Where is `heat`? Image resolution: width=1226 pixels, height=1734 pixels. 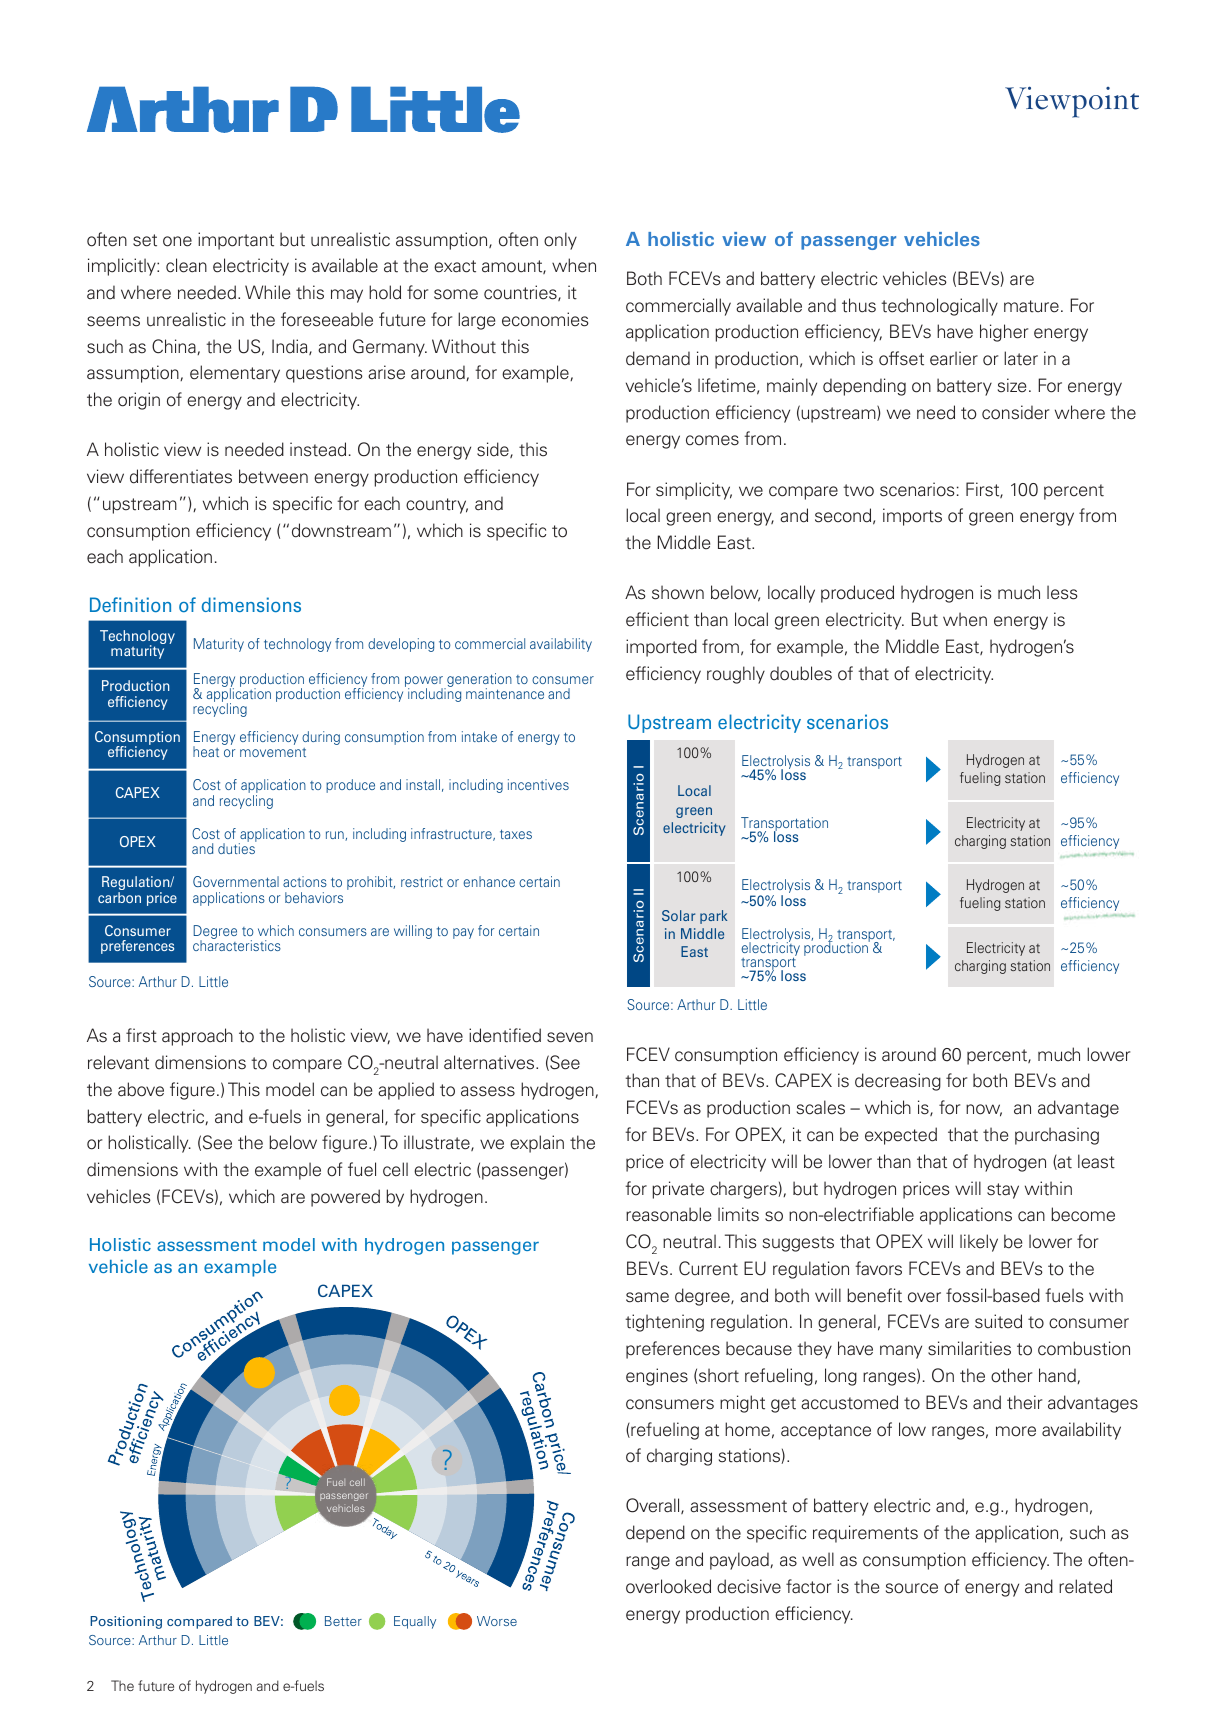 heat is located at coordinates (206, 751).
